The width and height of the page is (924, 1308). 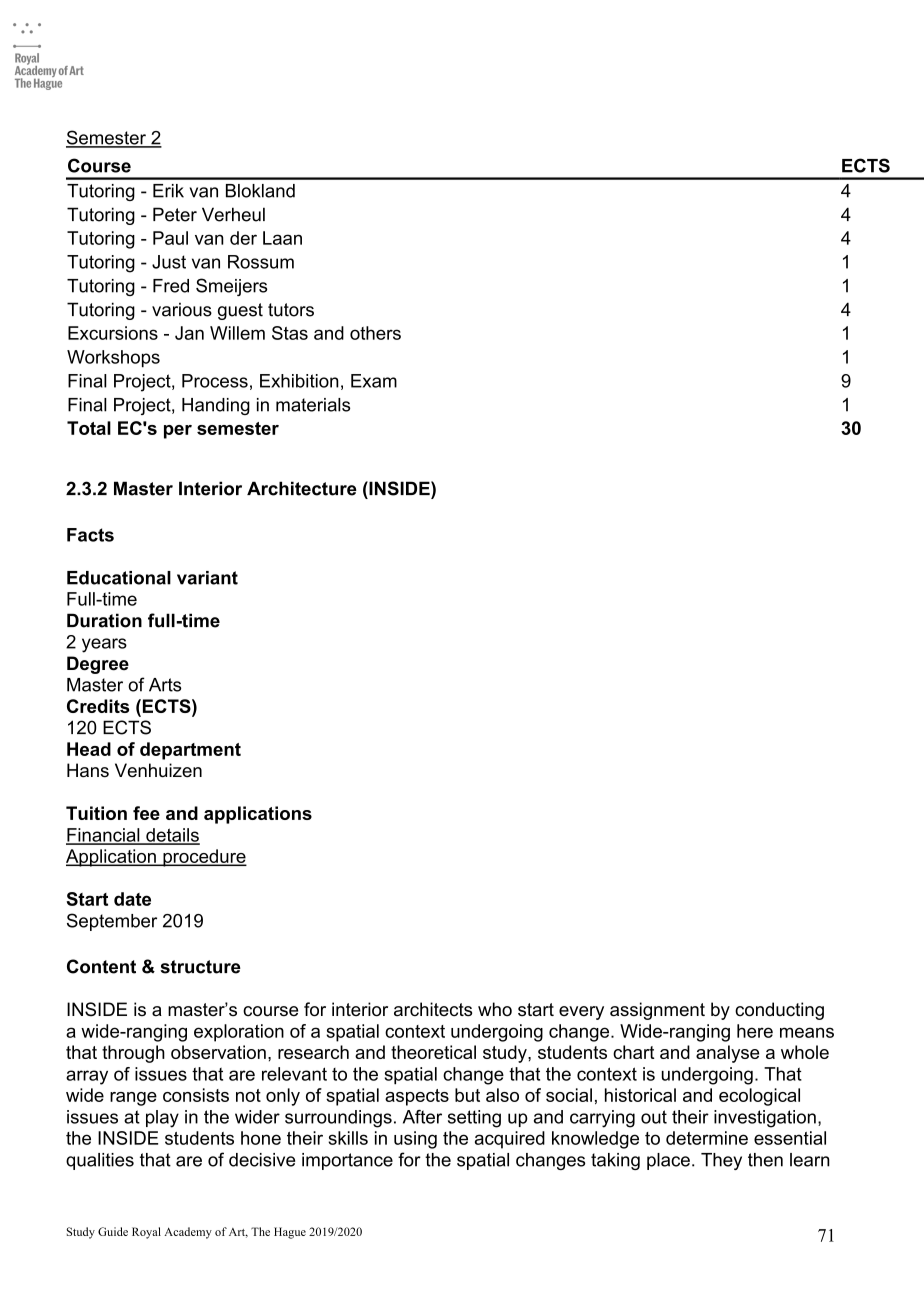 What do you see at coordinates (175, 214) in the page?
I see `Peter` at bounding box center [175, 214].
